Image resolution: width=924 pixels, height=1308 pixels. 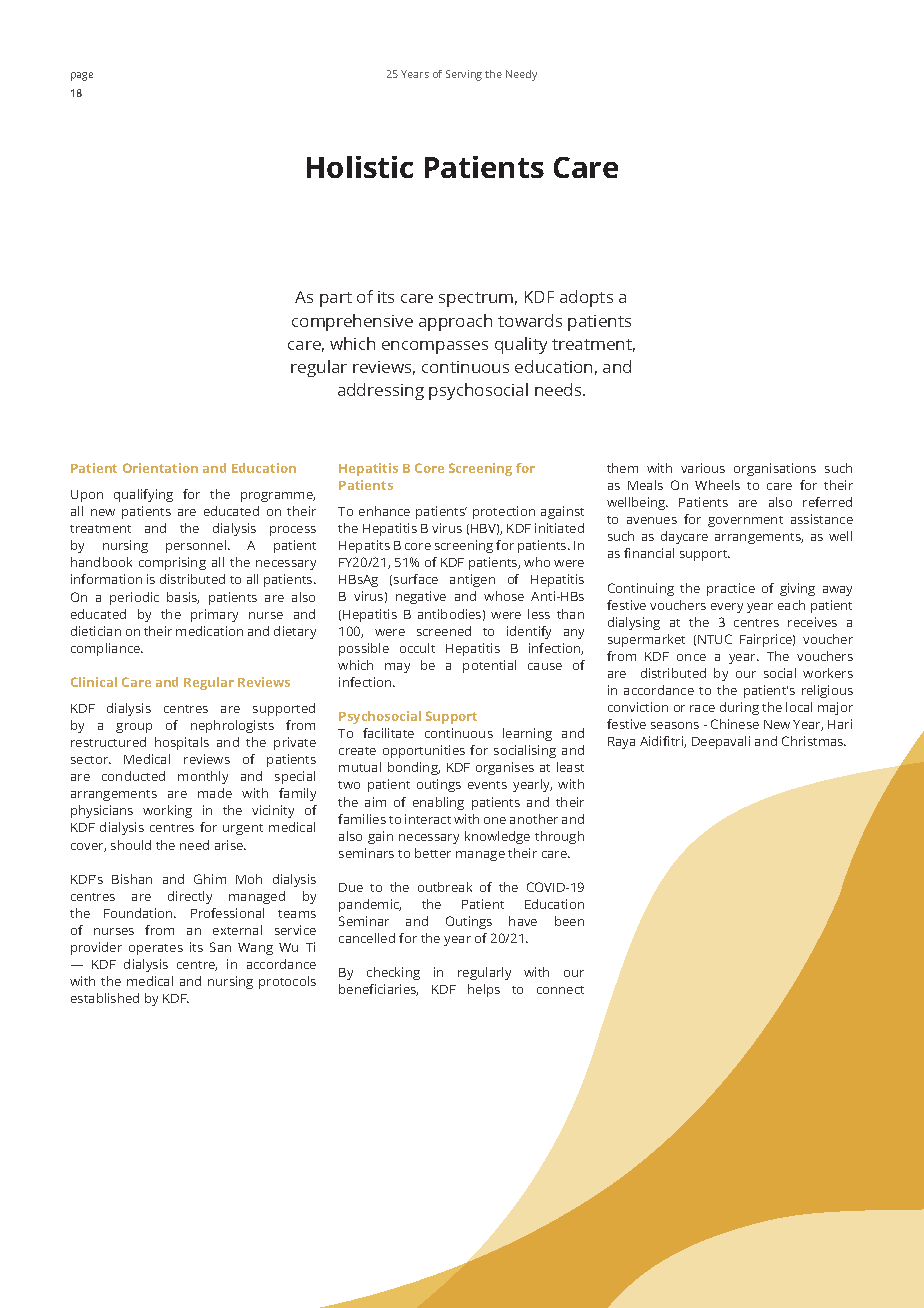 I want to click on during, so click(x=739, y=708).
